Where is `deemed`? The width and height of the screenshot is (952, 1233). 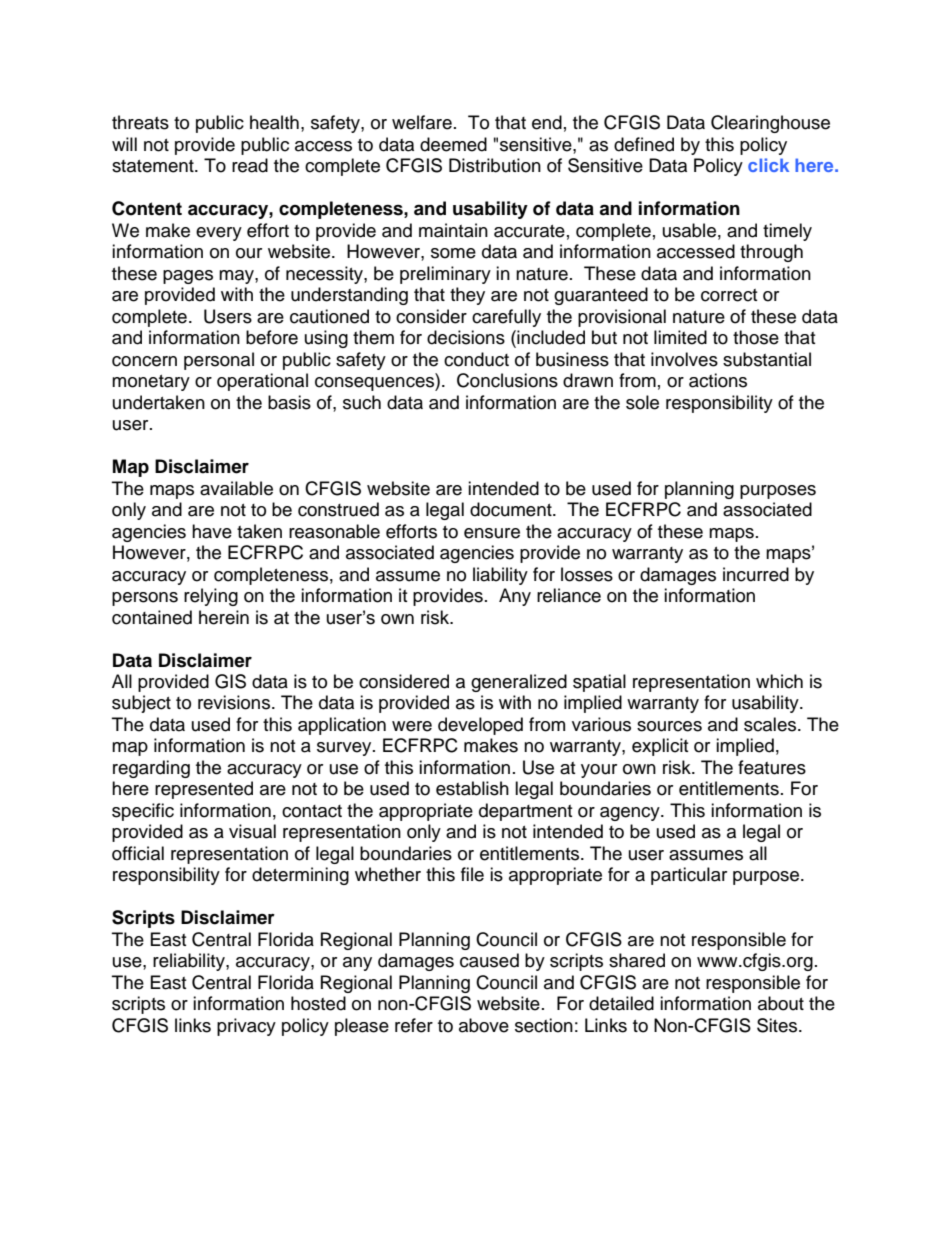
deemed is located at coordinates (453, 144).
